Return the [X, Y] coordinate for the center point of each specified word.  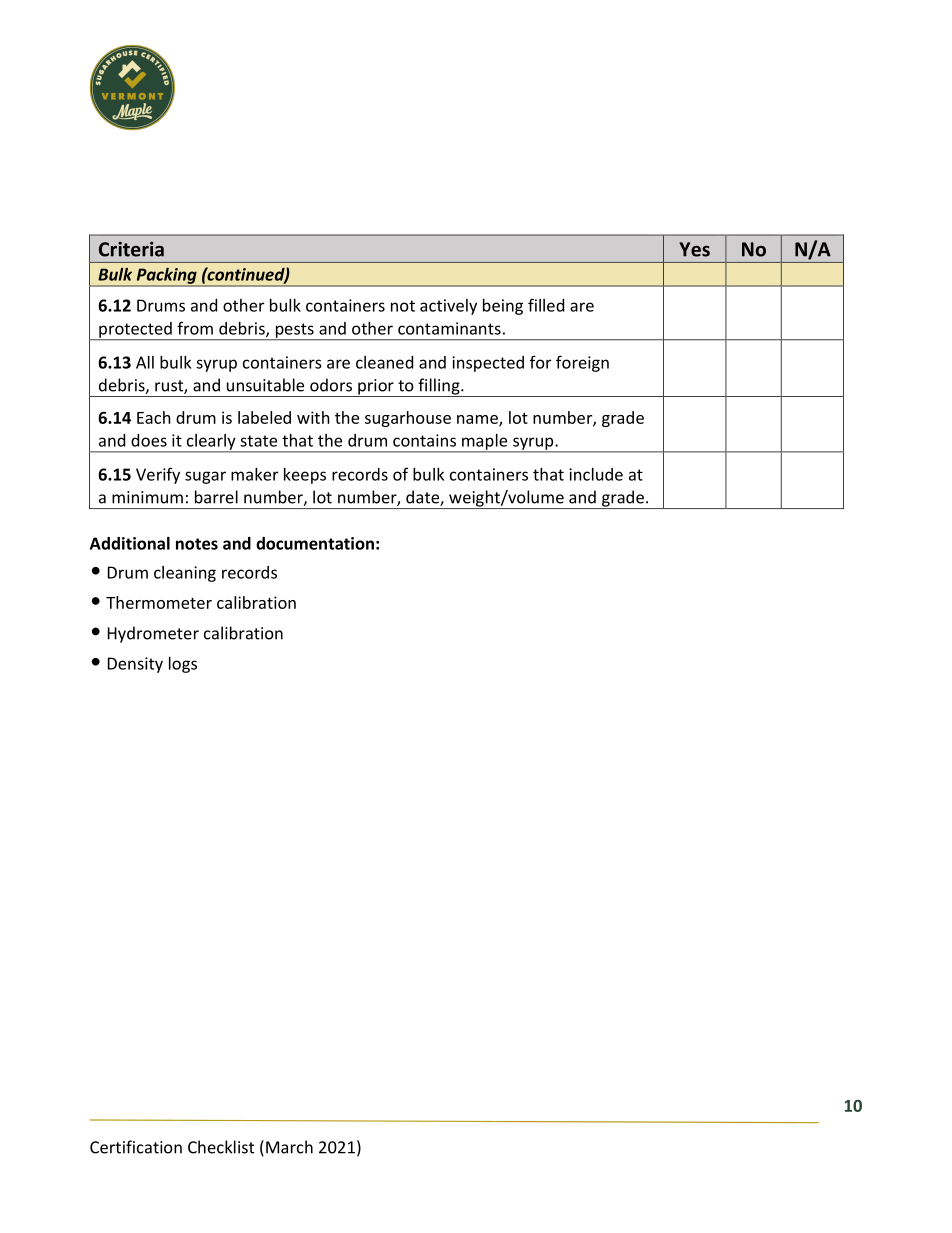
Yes [694, 249]
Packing [166, 277]
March [289, 1147]
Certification [136, 1147]
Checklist [221, 1147]
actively [448, 307]
